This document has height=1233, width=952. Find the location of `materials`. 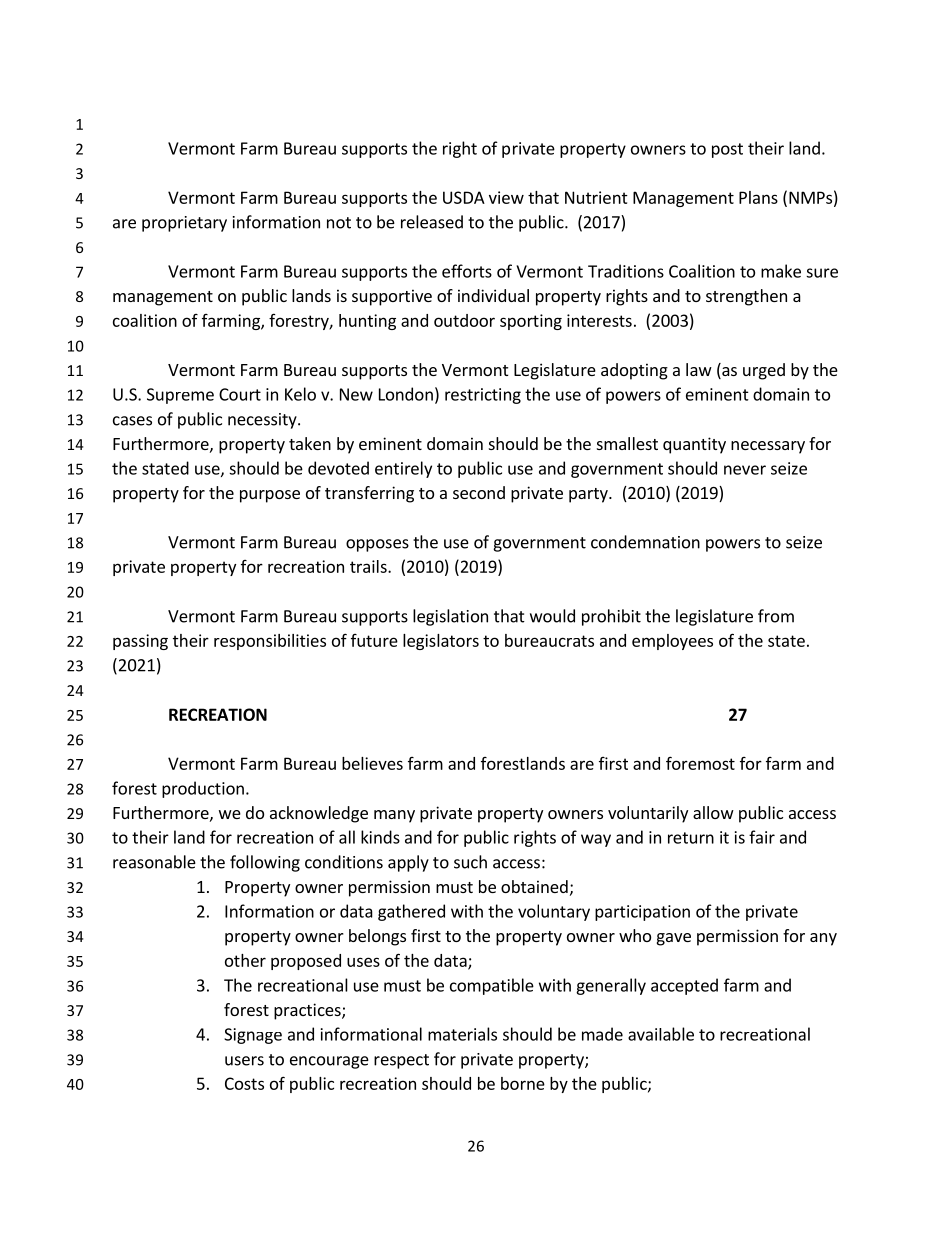

materials is located at coordinates (462, 1034).
